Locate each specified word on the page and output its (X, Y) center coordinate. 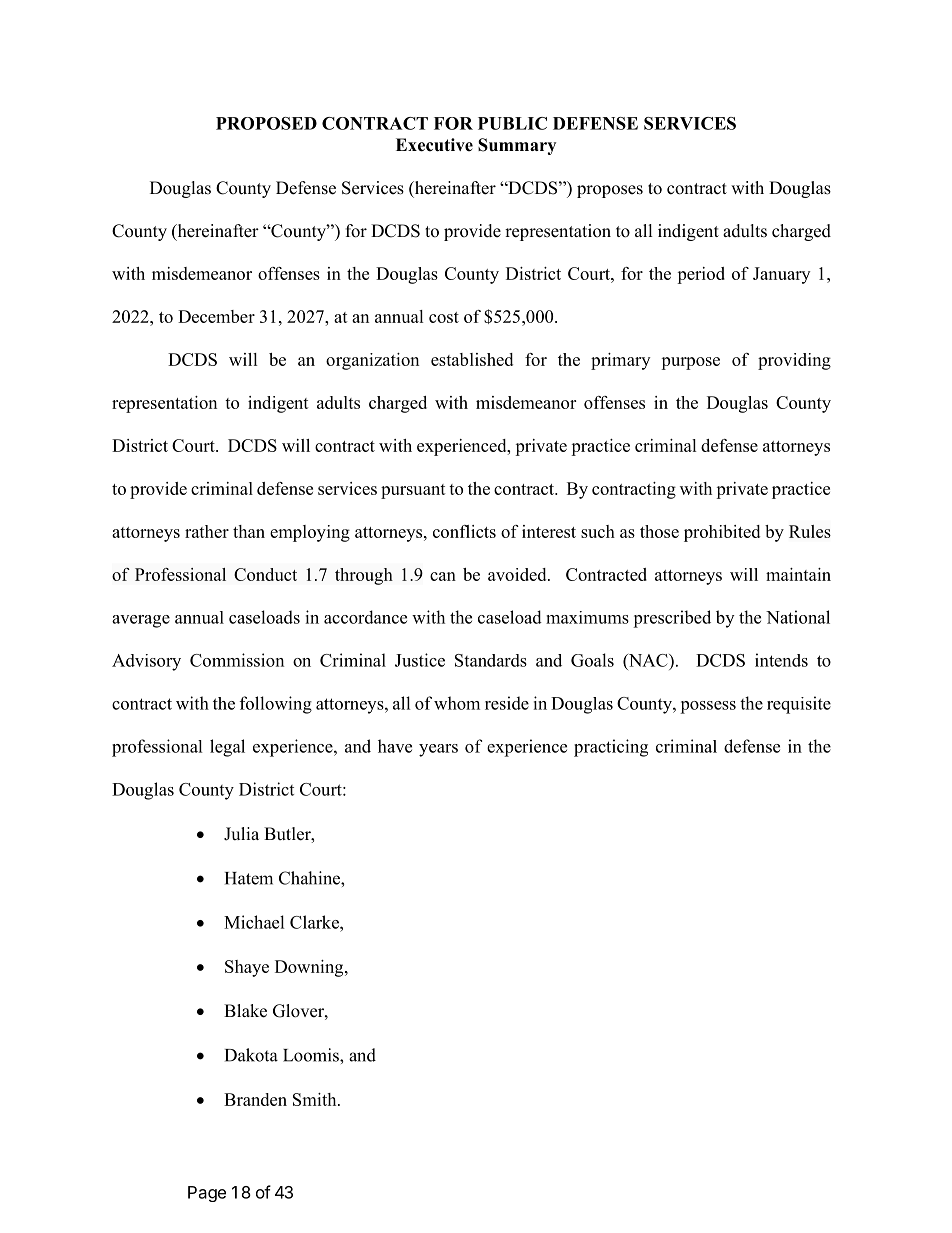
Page (207, 1194)
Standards (491, 660)
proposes (610, 191)
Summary (517, 146)
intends (781, 660)
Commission (237, 660)
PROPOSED (266, 123)
